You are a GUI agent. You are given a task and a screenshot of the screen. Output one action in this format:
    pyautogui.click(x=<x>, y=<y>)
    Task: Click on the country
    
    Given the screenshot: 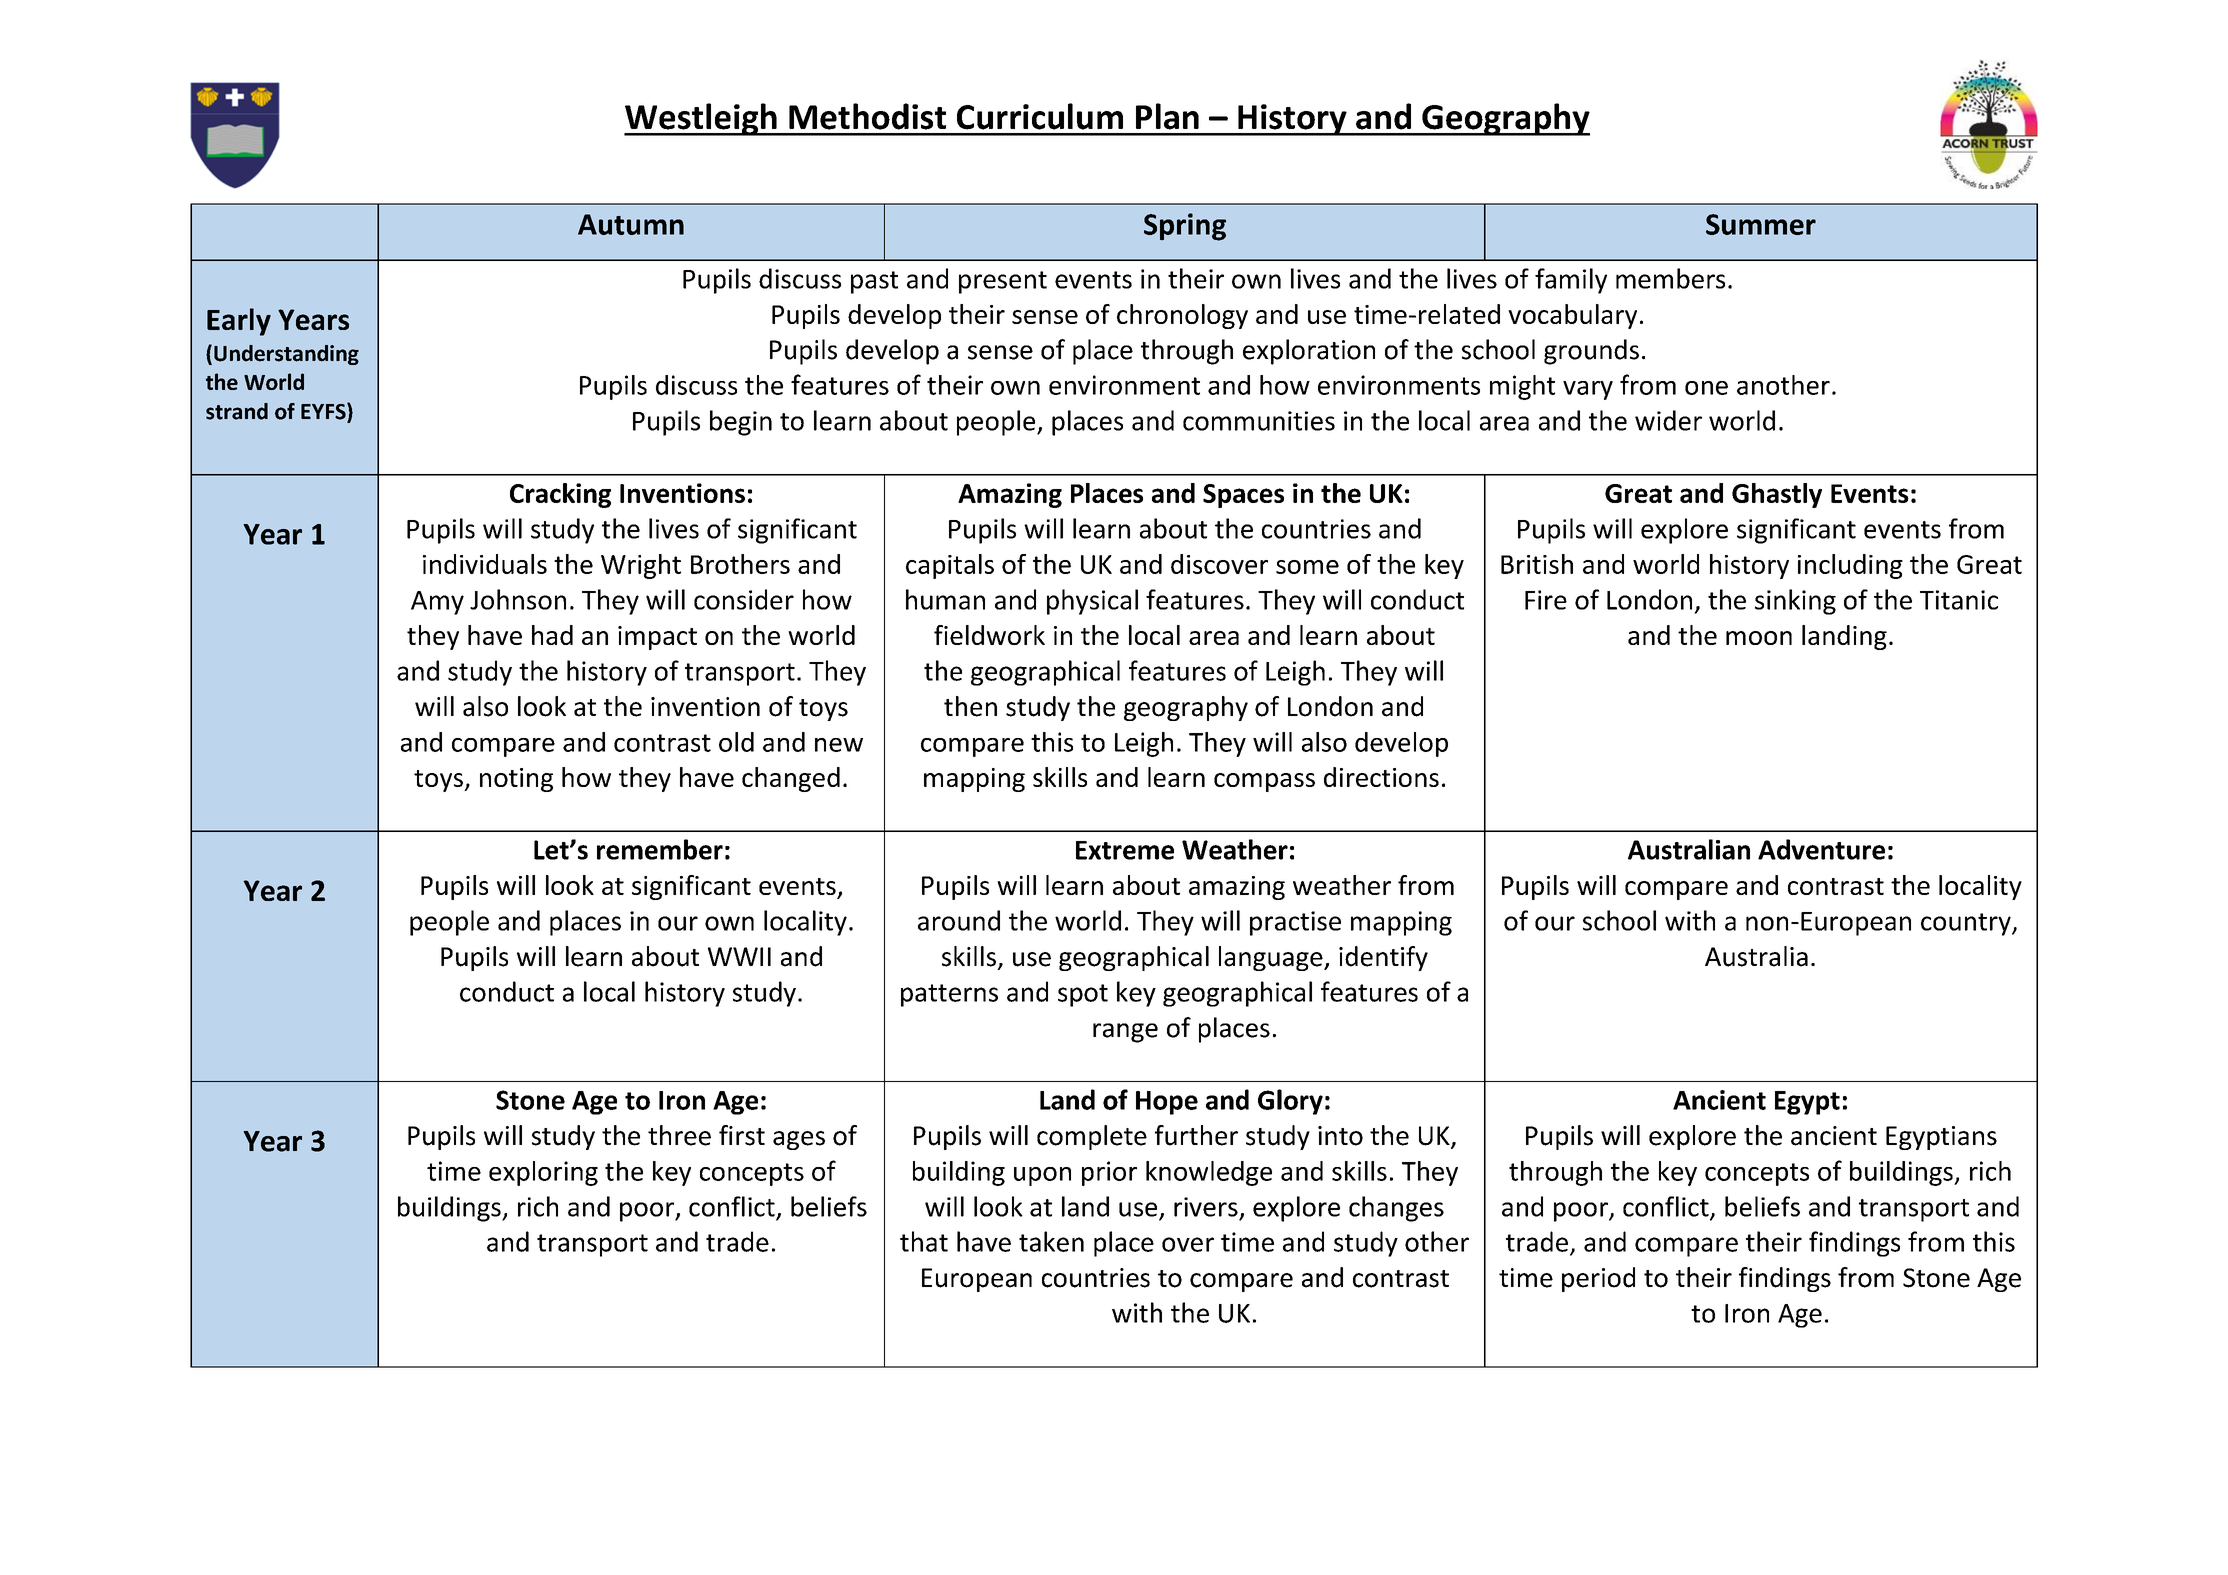 What is the action you would take?
    pyautogui.click(x=1967, y=924)
